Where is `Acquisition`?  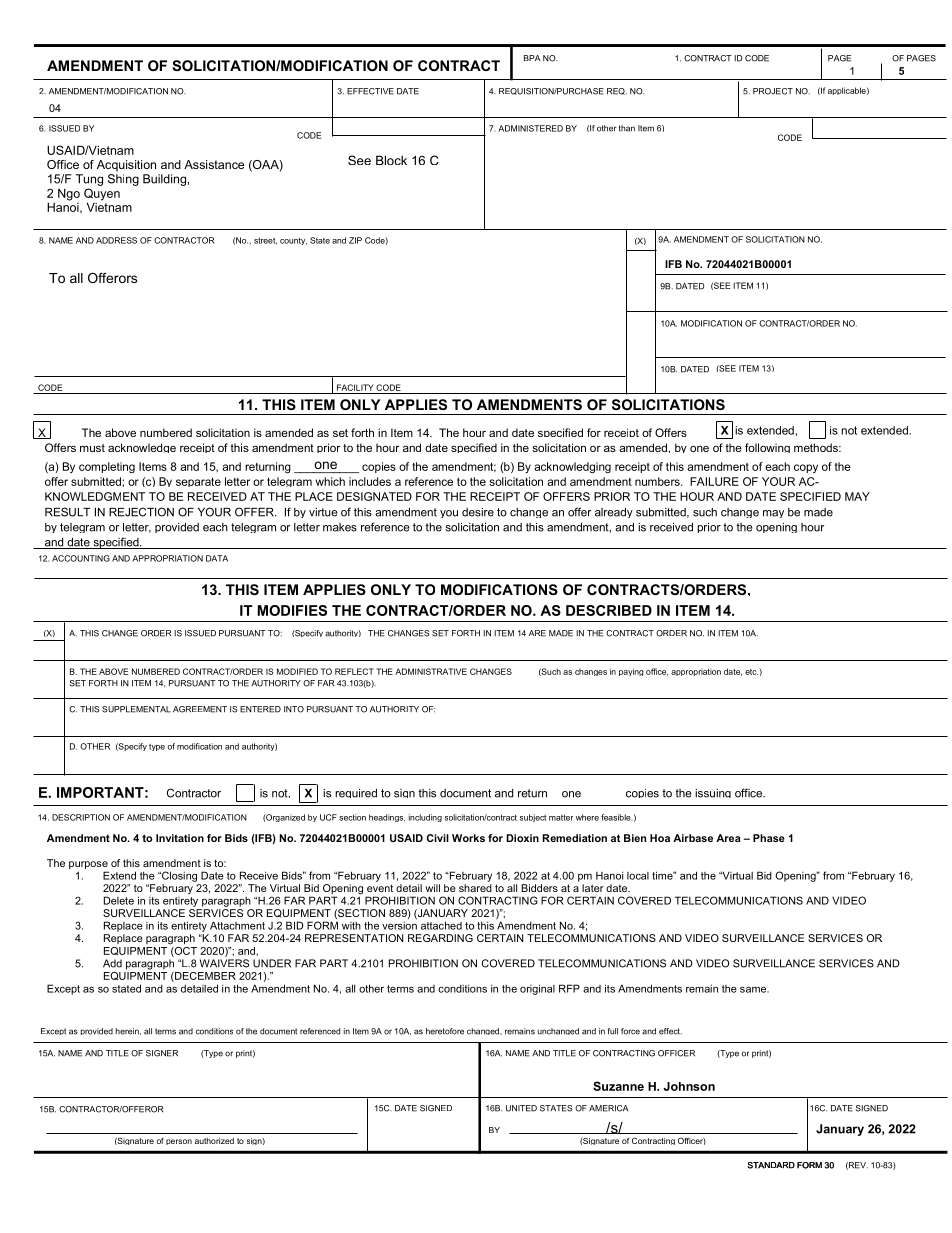
Acquisition is located at coordinates (126, 166).
